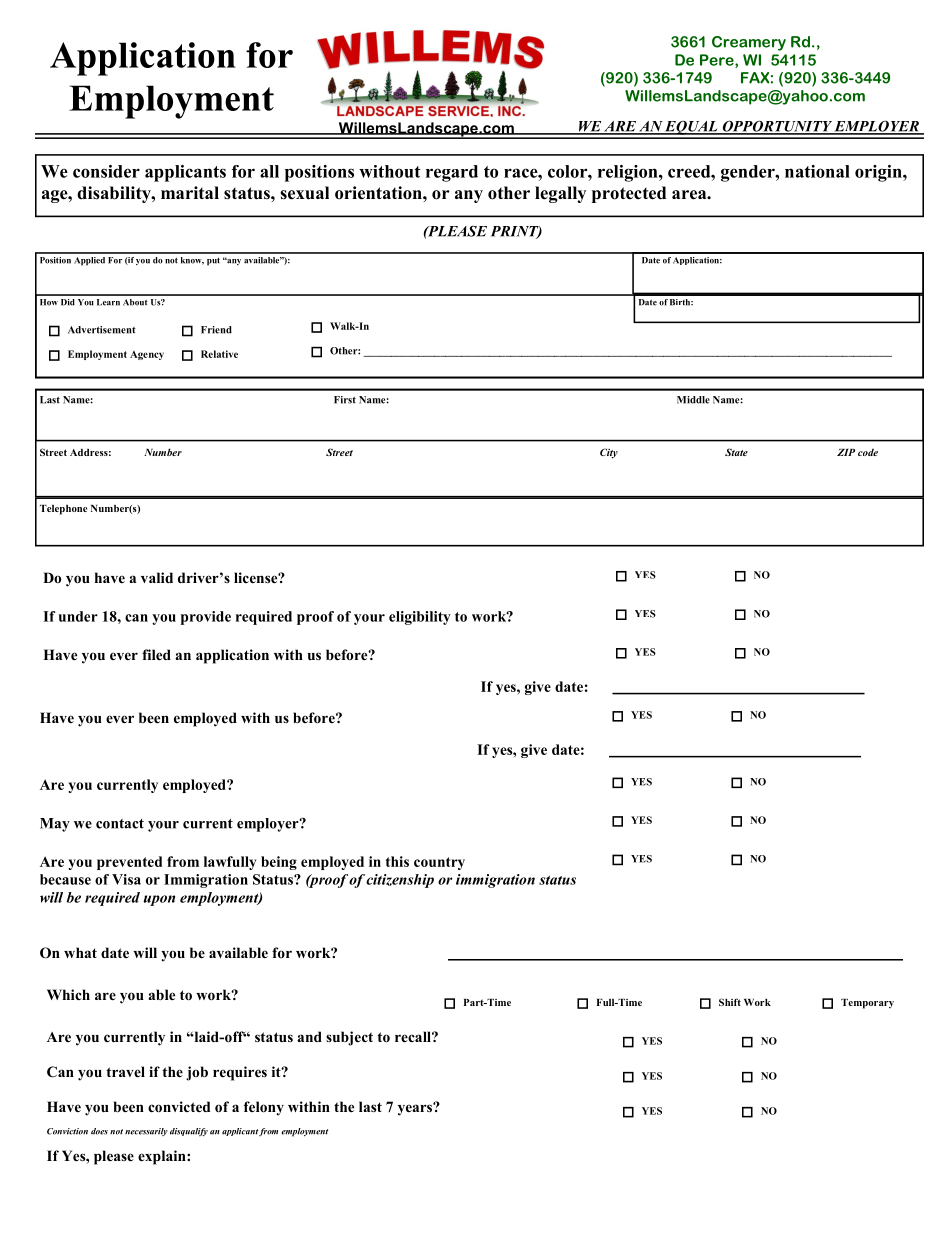 Image resolution: width=952 pixels, height=1233 pixels. I want to click on First, so click(345, 400).
